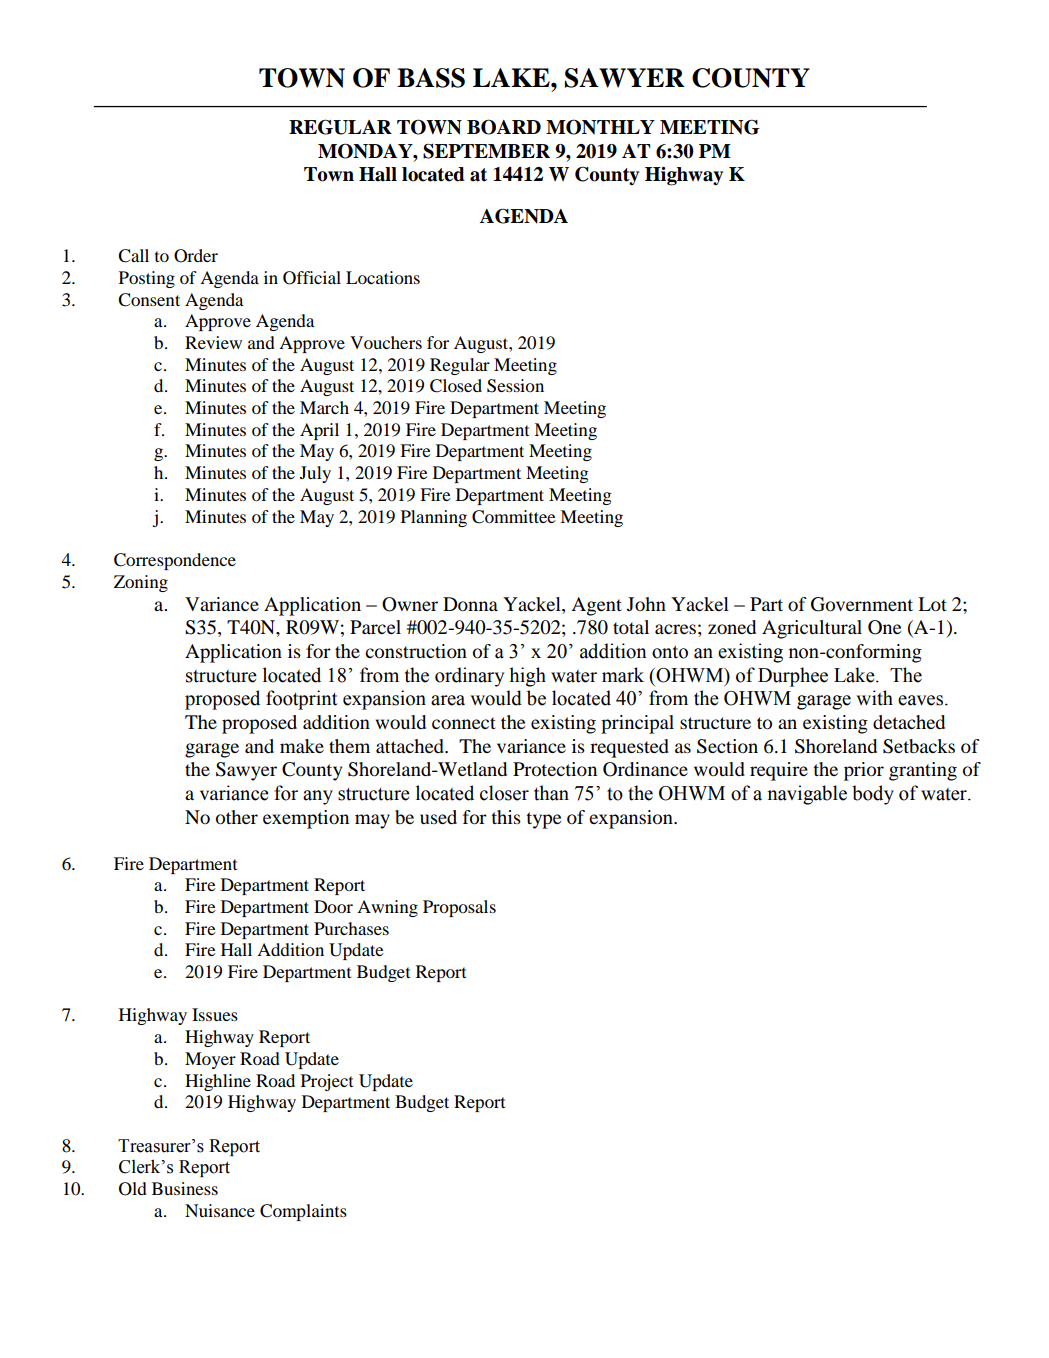 The height and width of the screenshot is (1358, 1049). I want to click on Project, so click(327, 1082).
